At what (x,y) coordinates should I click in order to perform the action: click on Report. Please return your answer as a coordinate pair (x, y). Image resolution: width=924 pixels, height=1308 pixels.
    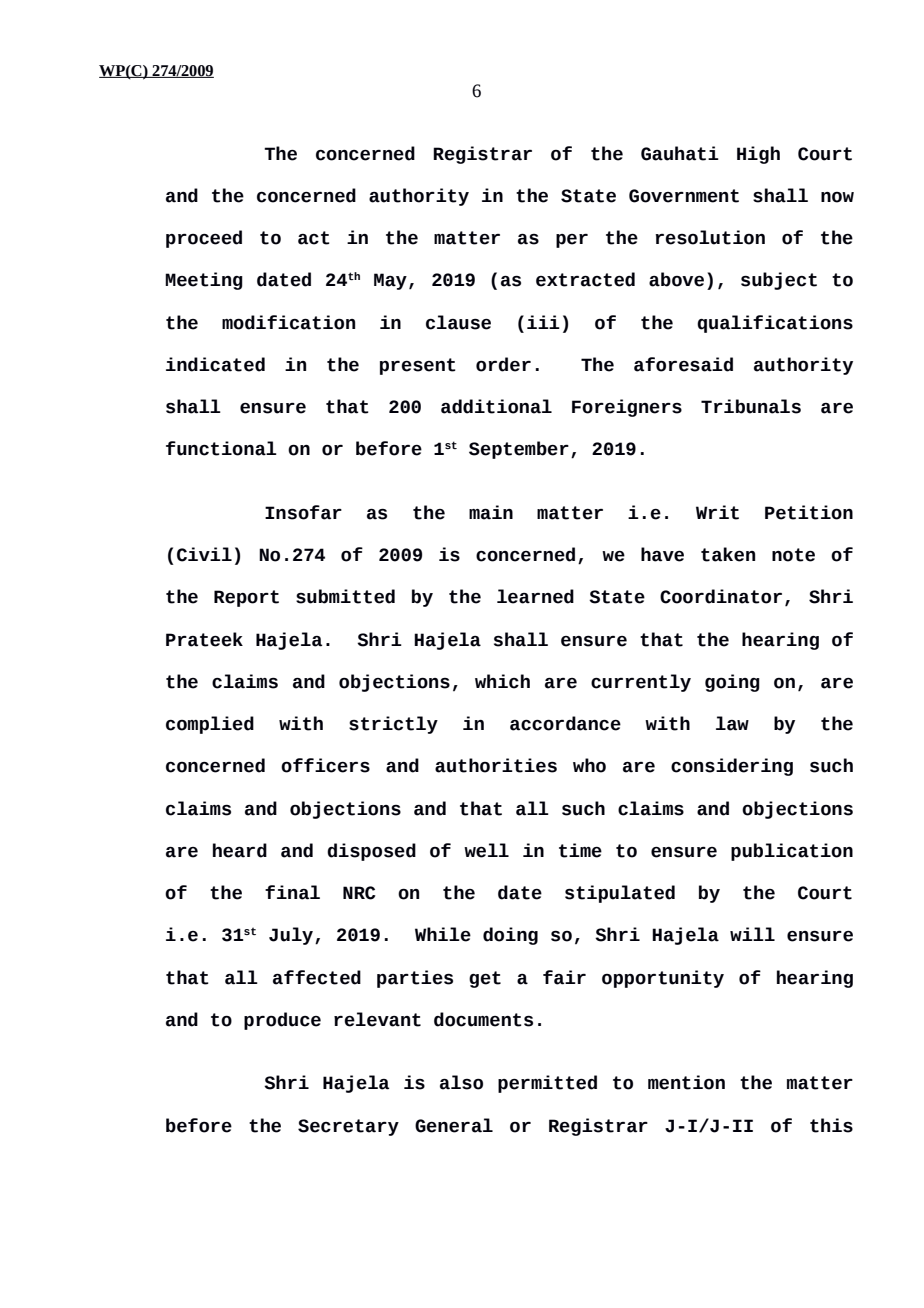
    Looking at the image, I should click on (246, 598).
